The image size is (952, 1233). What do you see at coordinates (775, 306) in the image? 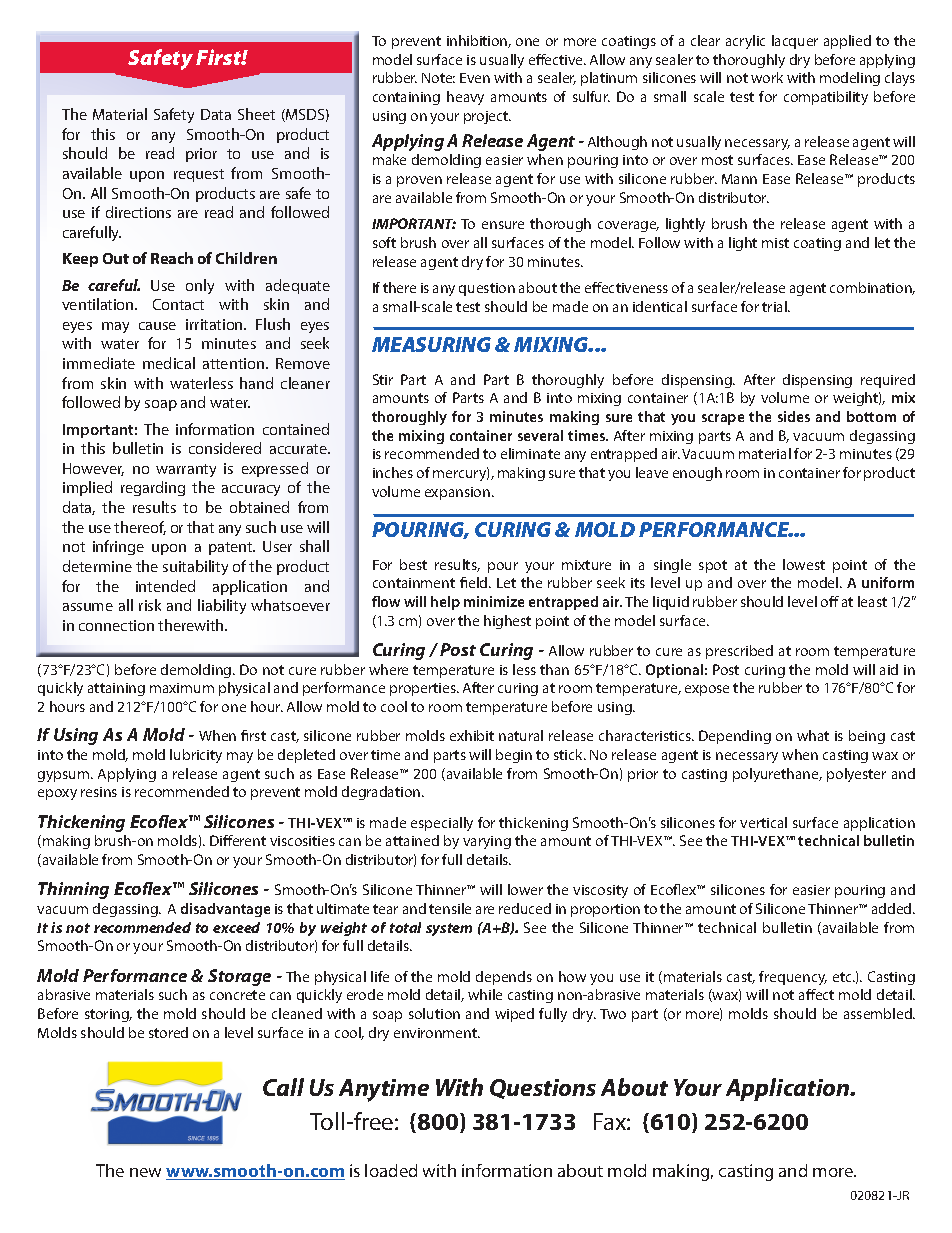
I see `trial` at bounding box center [775, 306].
